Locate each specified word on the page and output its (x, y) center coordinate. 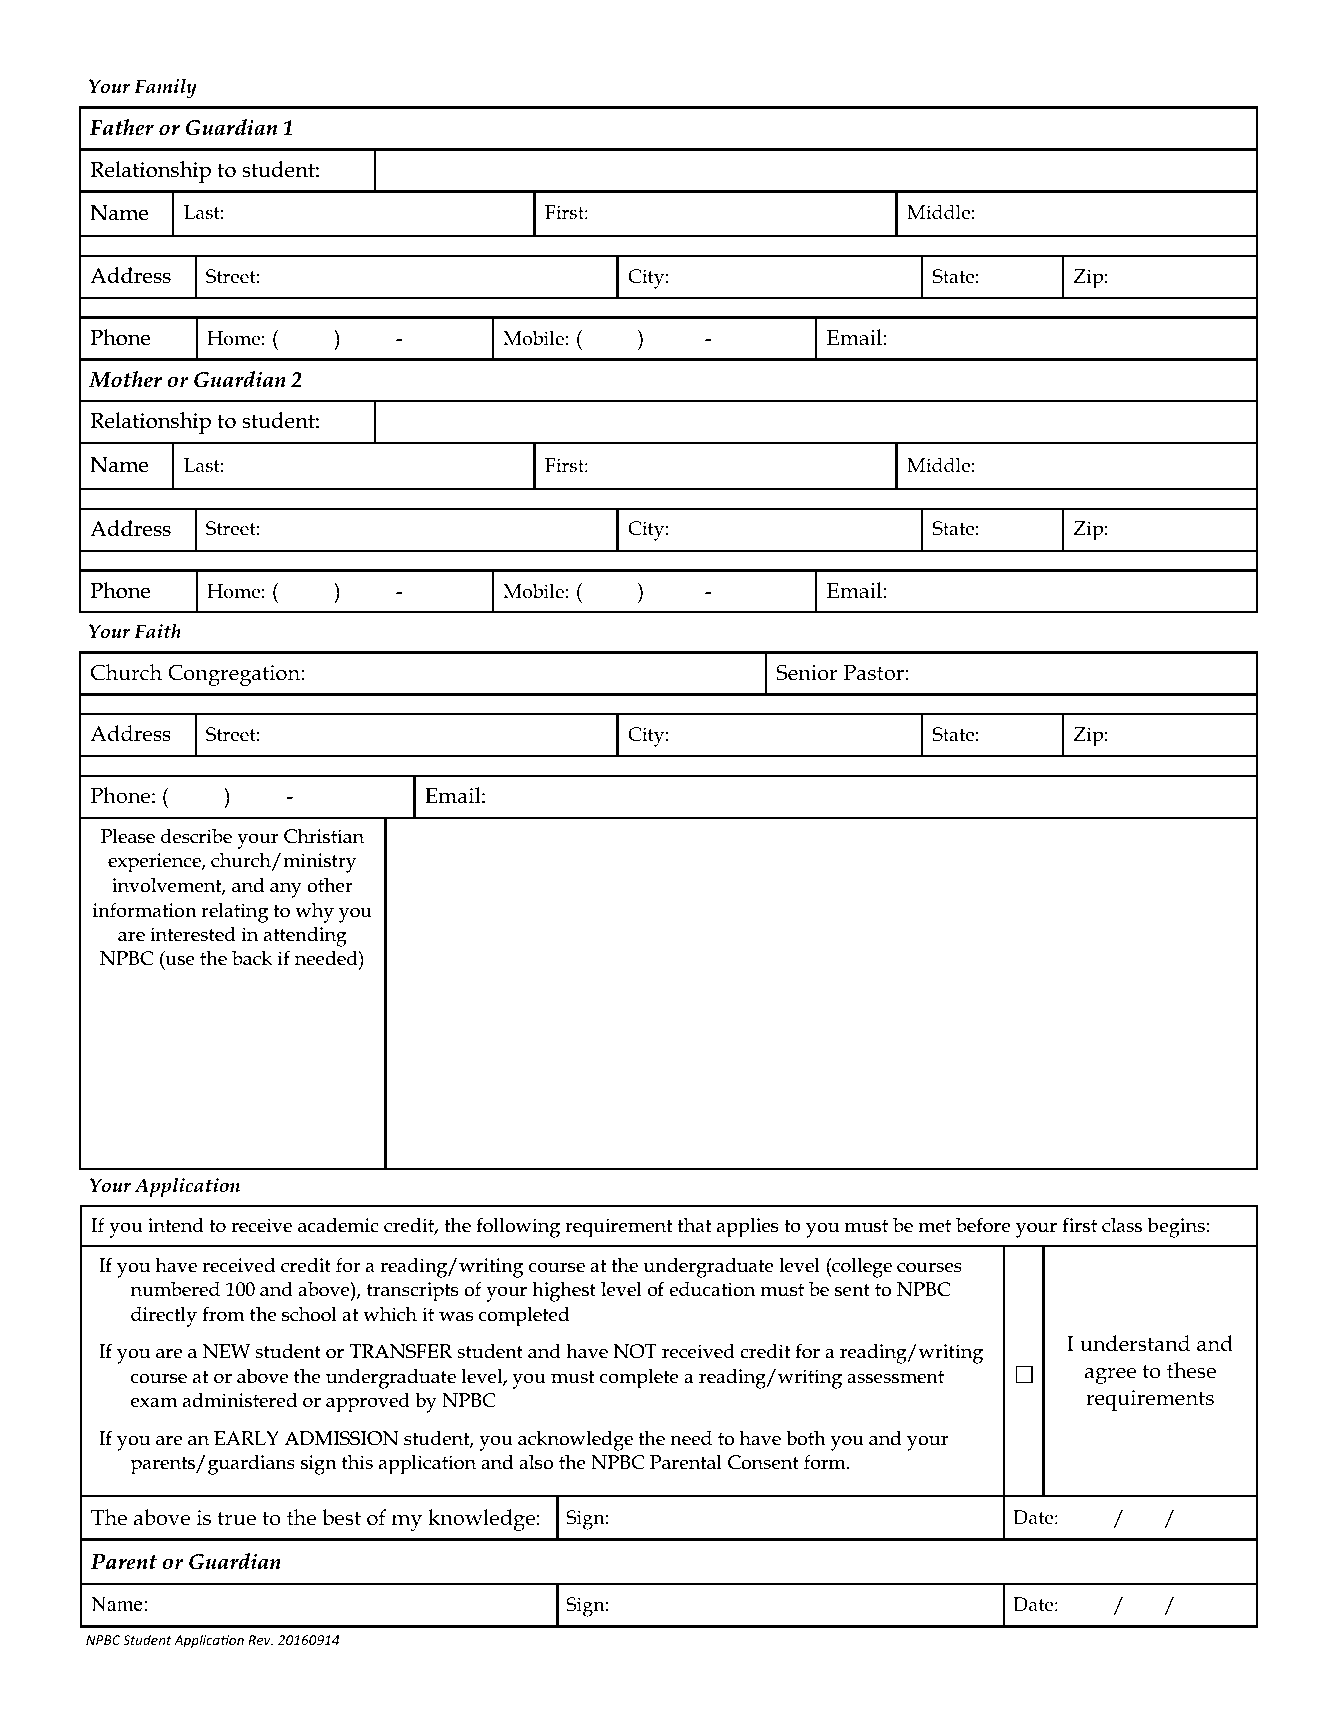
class (1122, 1225)
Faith (157, 631)
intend (176, 1225)
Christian (324, 836)
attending (305, 937)
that (694, 1225)
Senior (806, 672)
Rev (260, 1640)
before (983, 1225)
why (314, 913)
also (536, 1462)
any (286, 890)
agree (1110, 1375)
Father (121, 127)
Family (165, 88)
